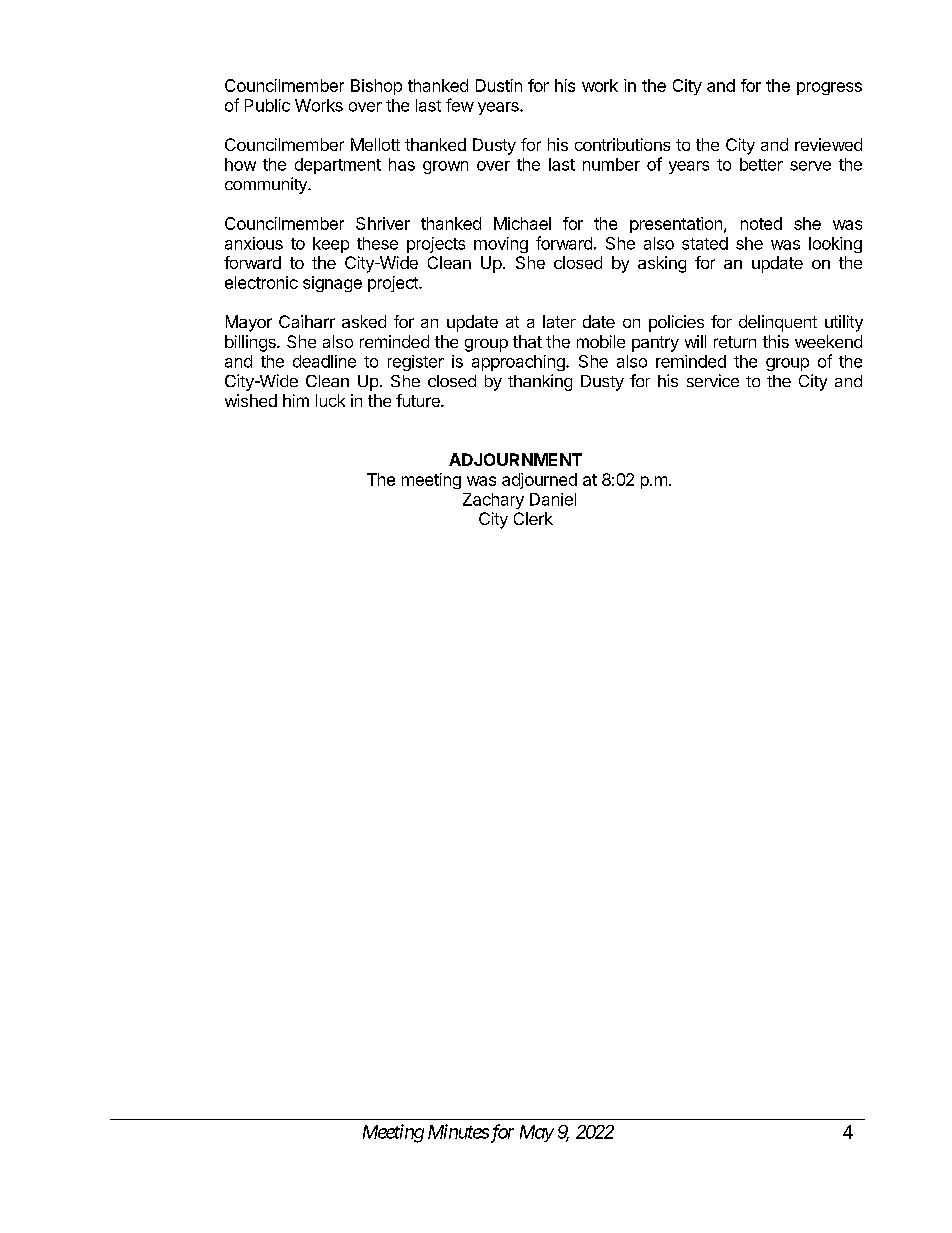 The height and width of the screenshot is (1233, 952). I want to click on deadline, so click(324, 361).
